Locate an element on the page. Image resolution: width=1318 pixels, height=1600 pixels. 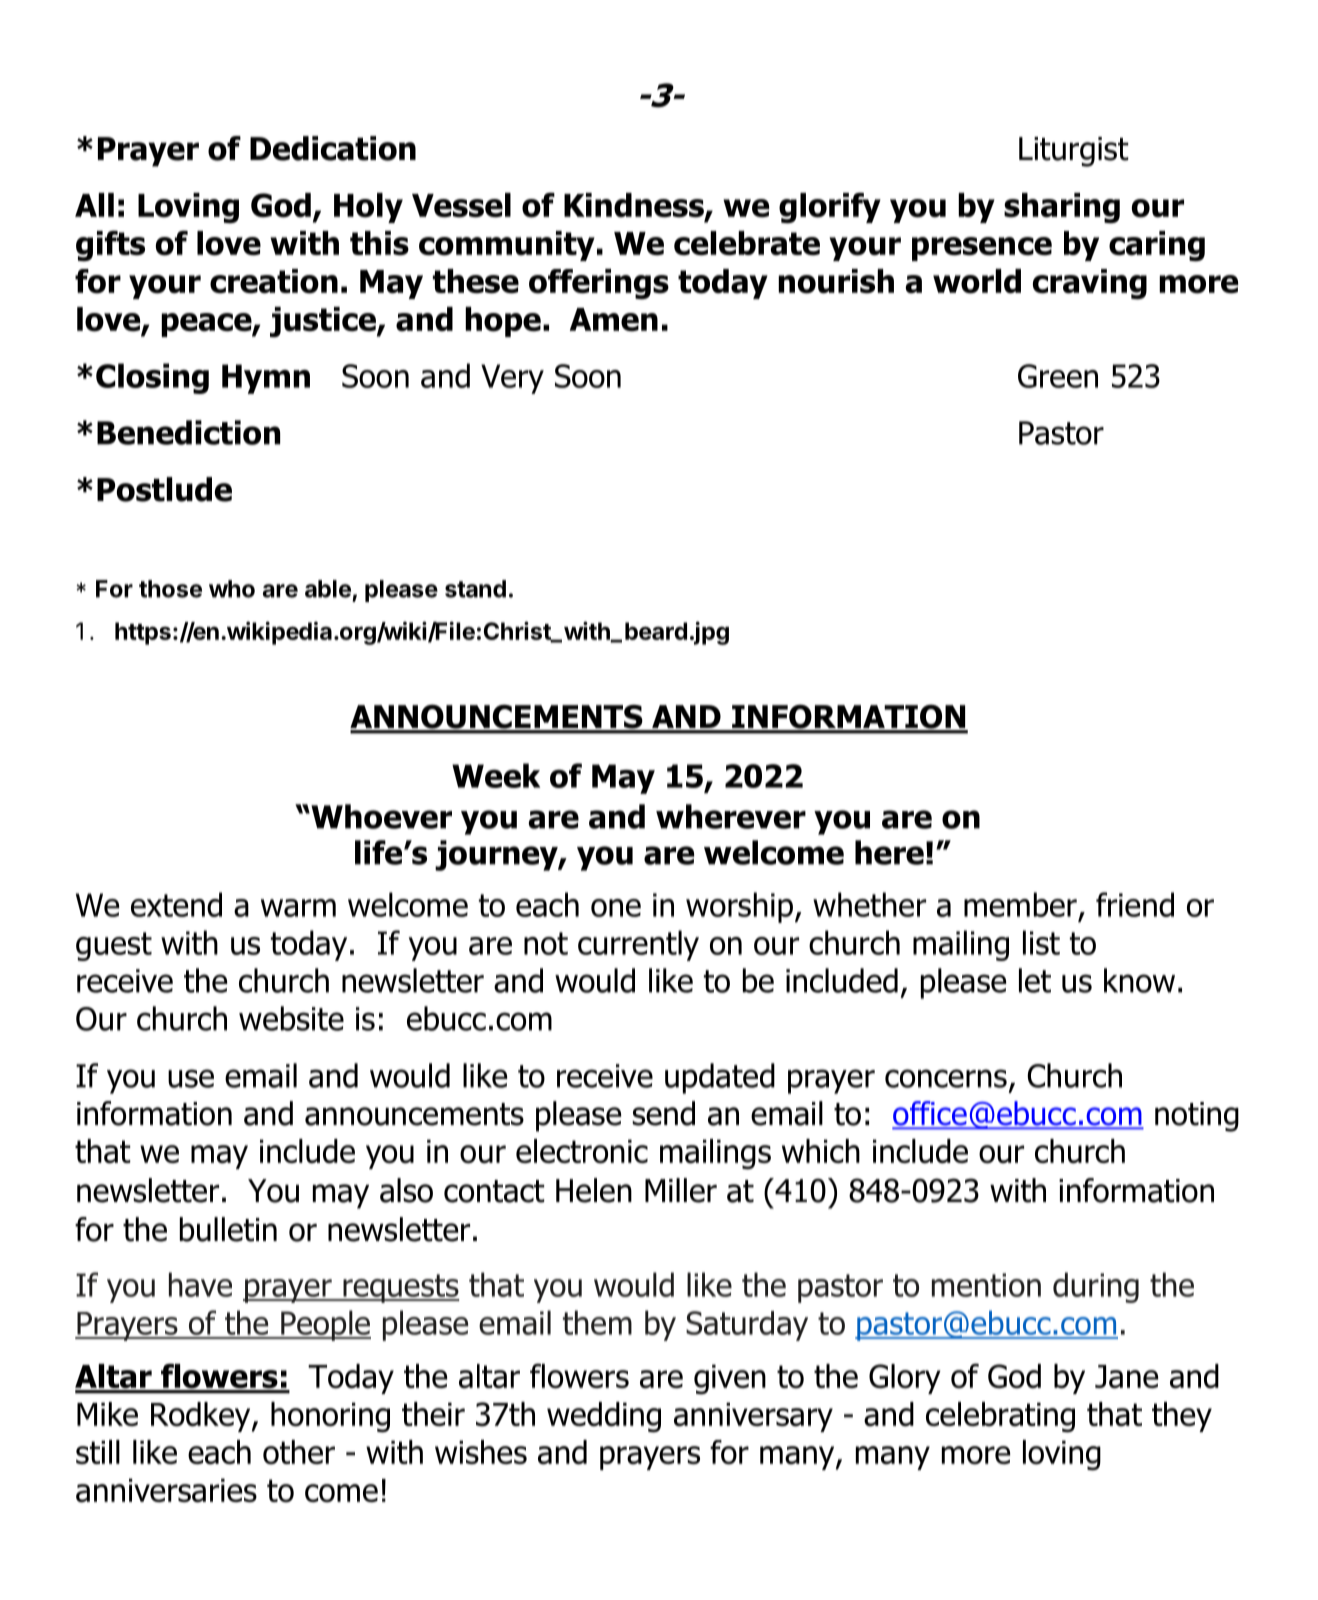
one is located at coordinates (616, 908).
